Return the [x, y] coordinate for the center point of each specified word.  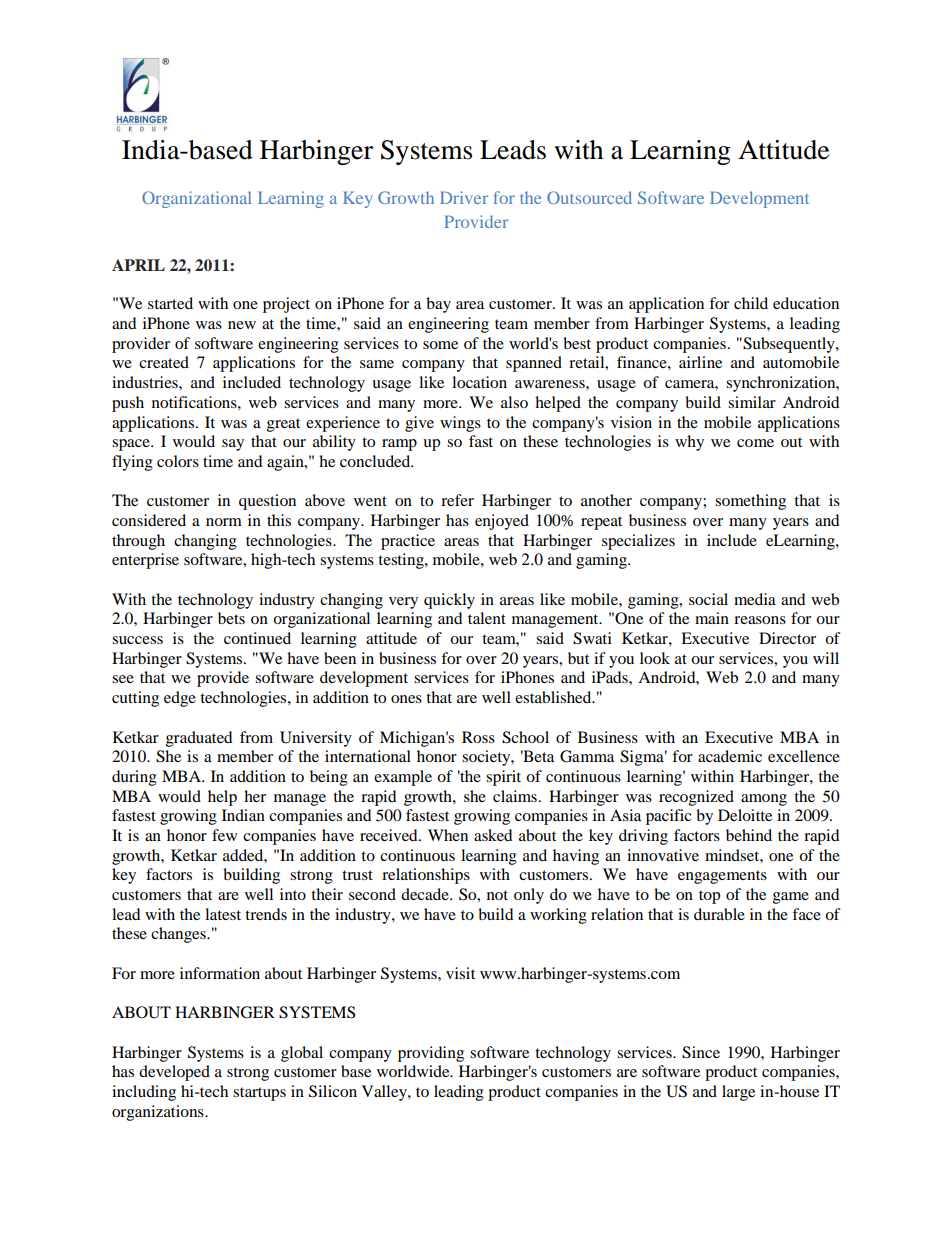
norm [224, 522]
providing [431, 1054]
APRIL [138, 265]
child [751, 303]
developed [174, 1073]
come [755, 443]
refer [457, 500]
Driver [464, 197]
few [224, 835]
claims [515, 796]
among [764, 800]
